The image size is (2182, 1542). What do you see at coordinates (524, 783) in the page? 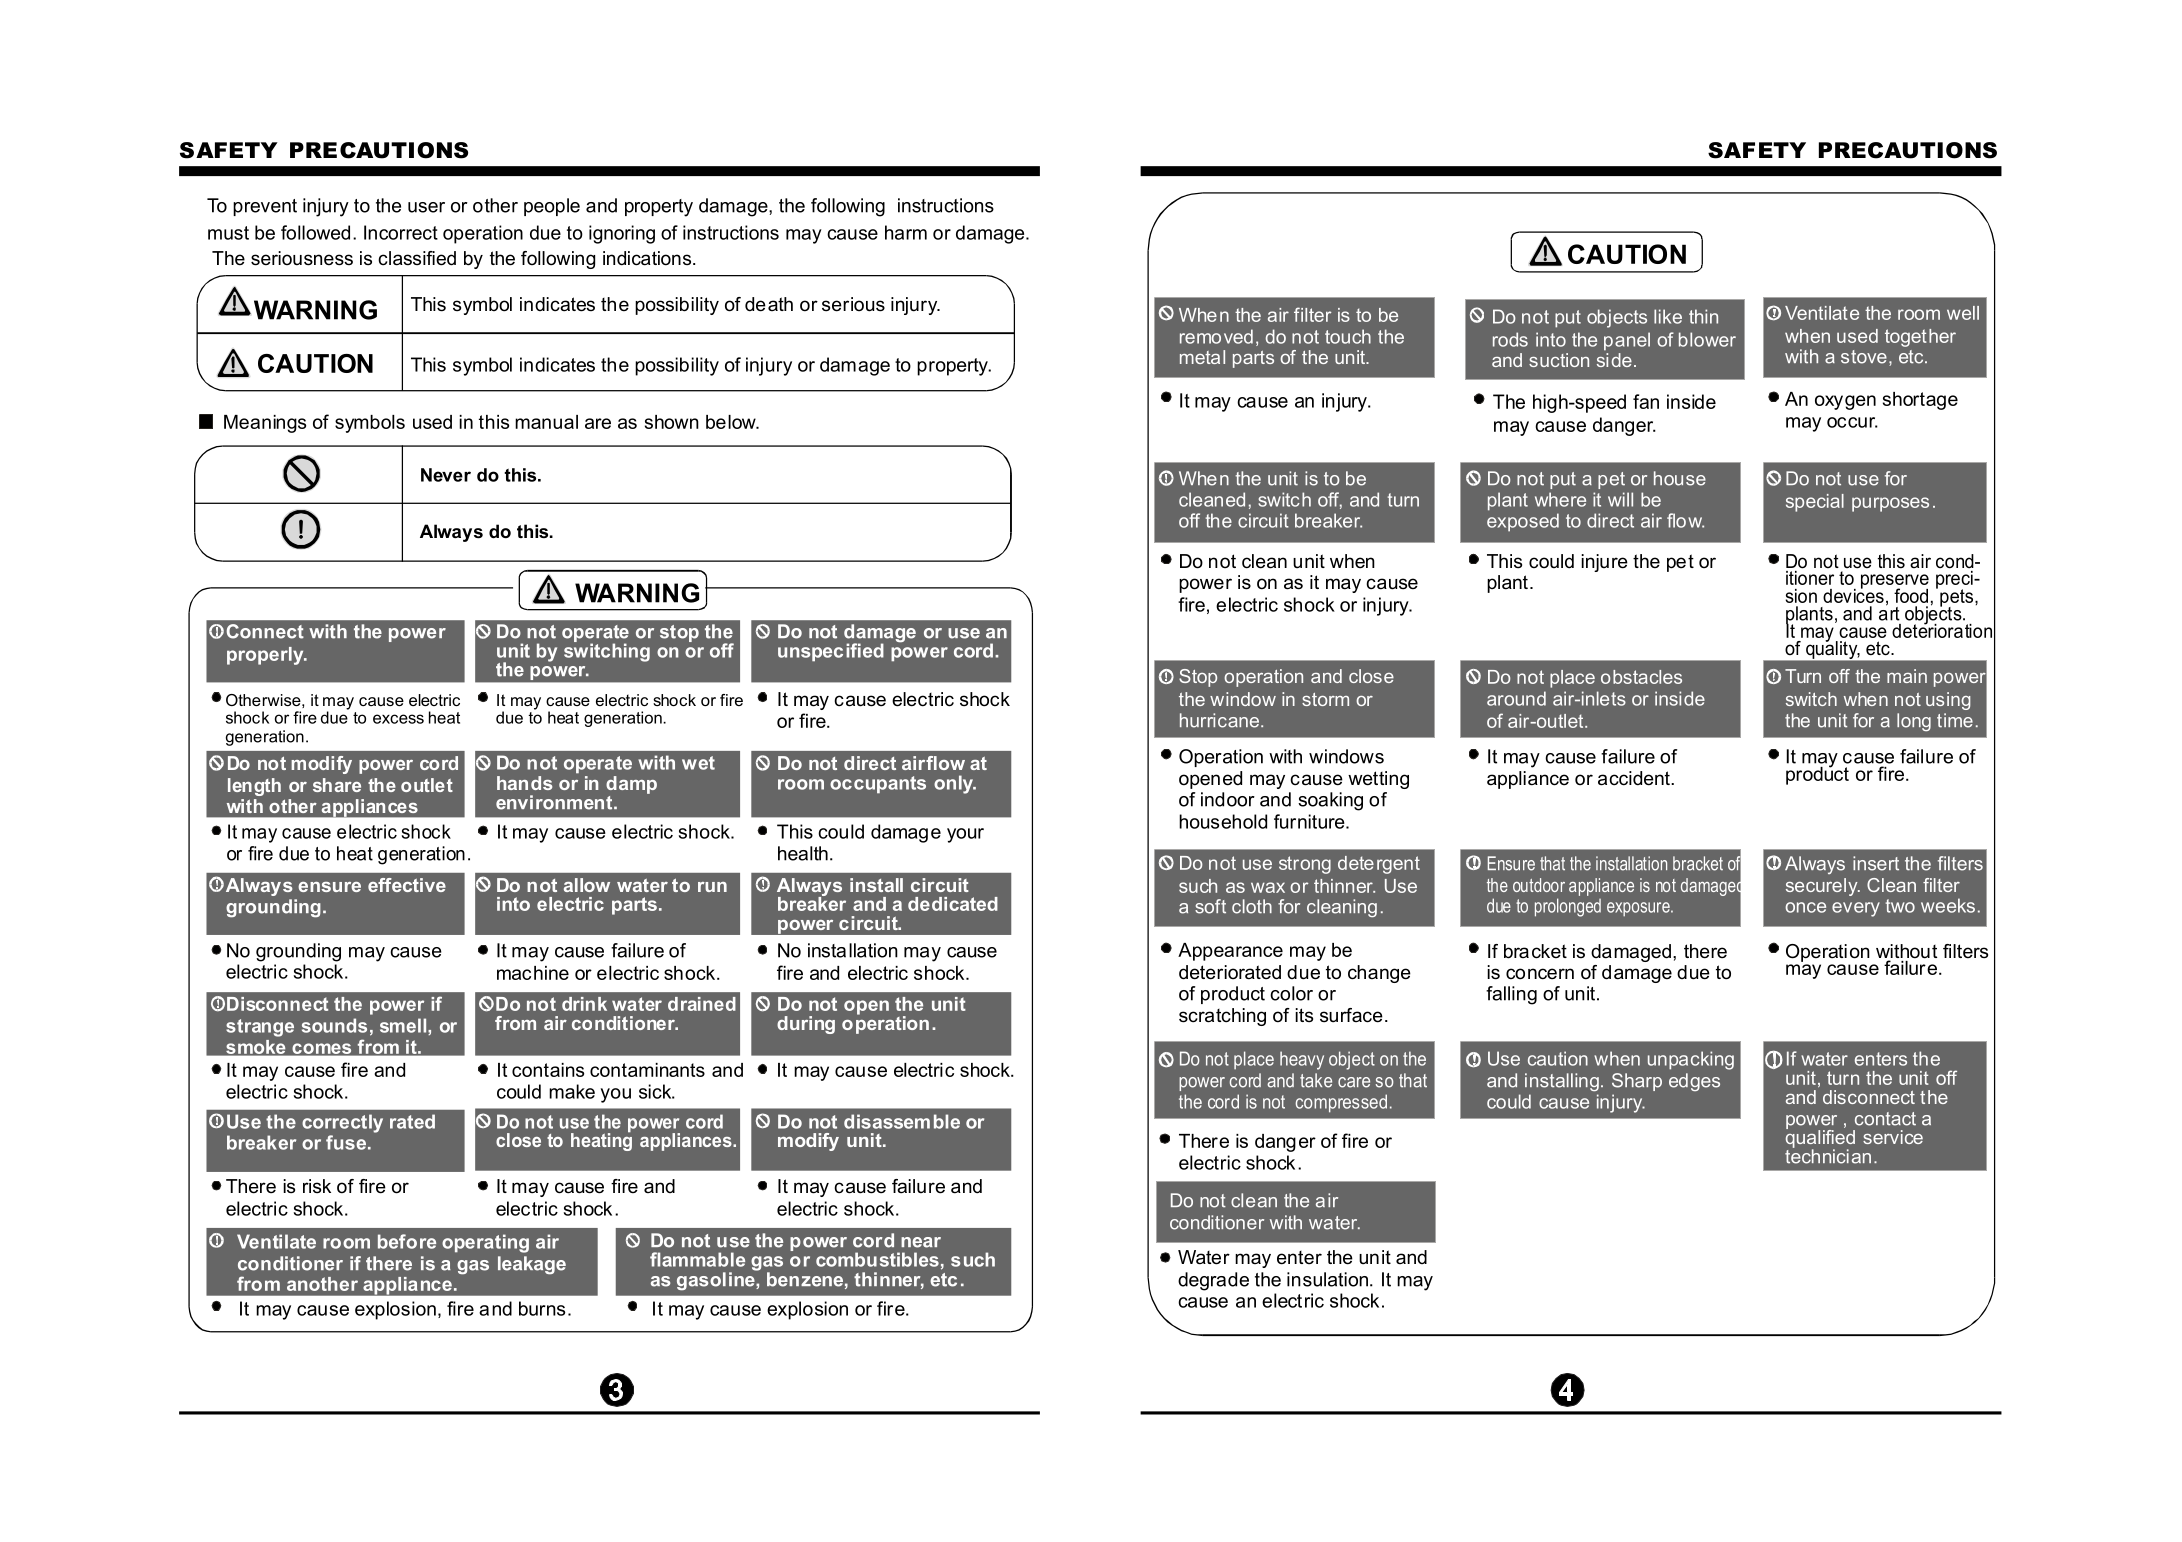
I see `hands` at bounding box center [524, 783].
